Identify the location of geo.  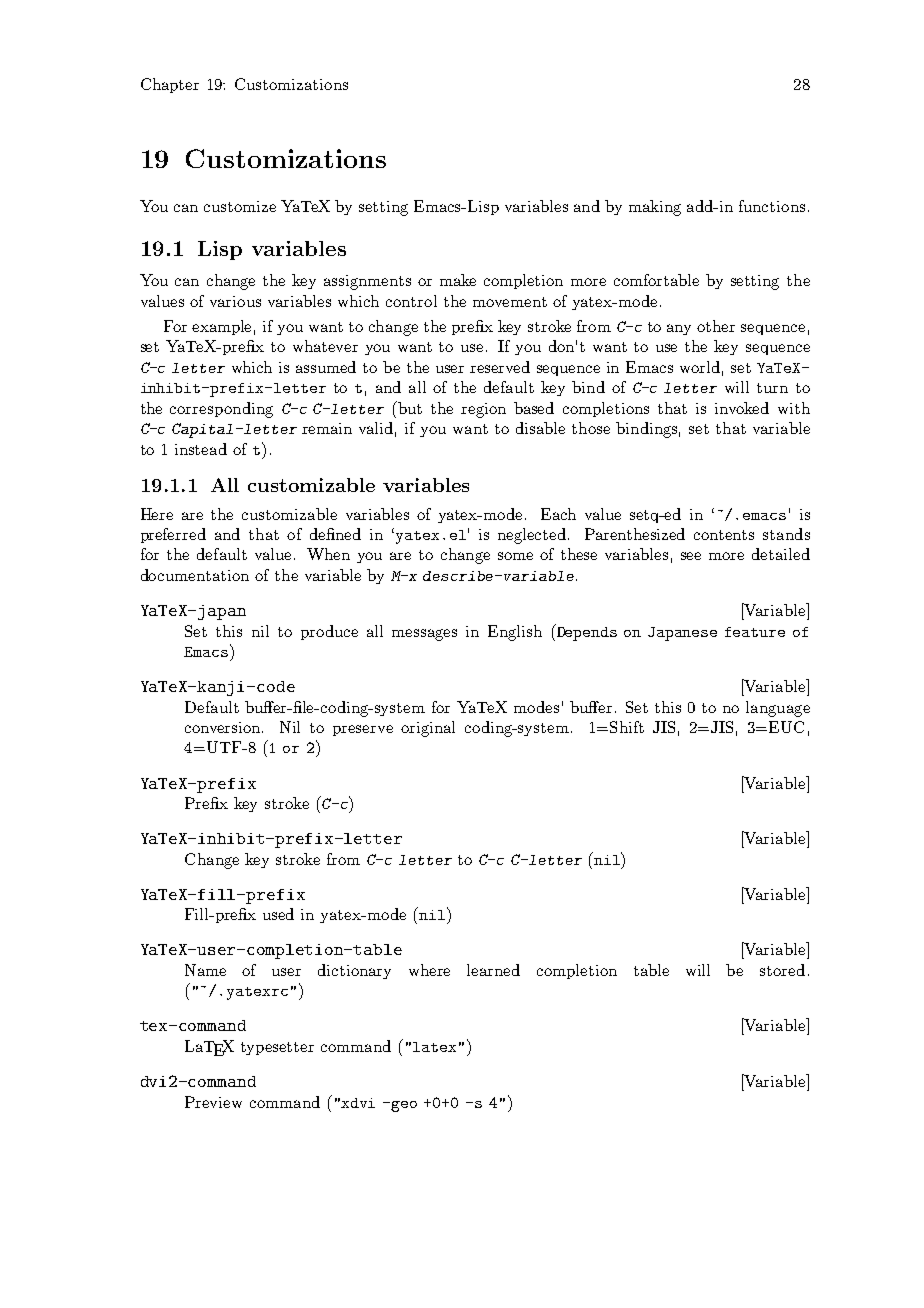
(404, 1106).
